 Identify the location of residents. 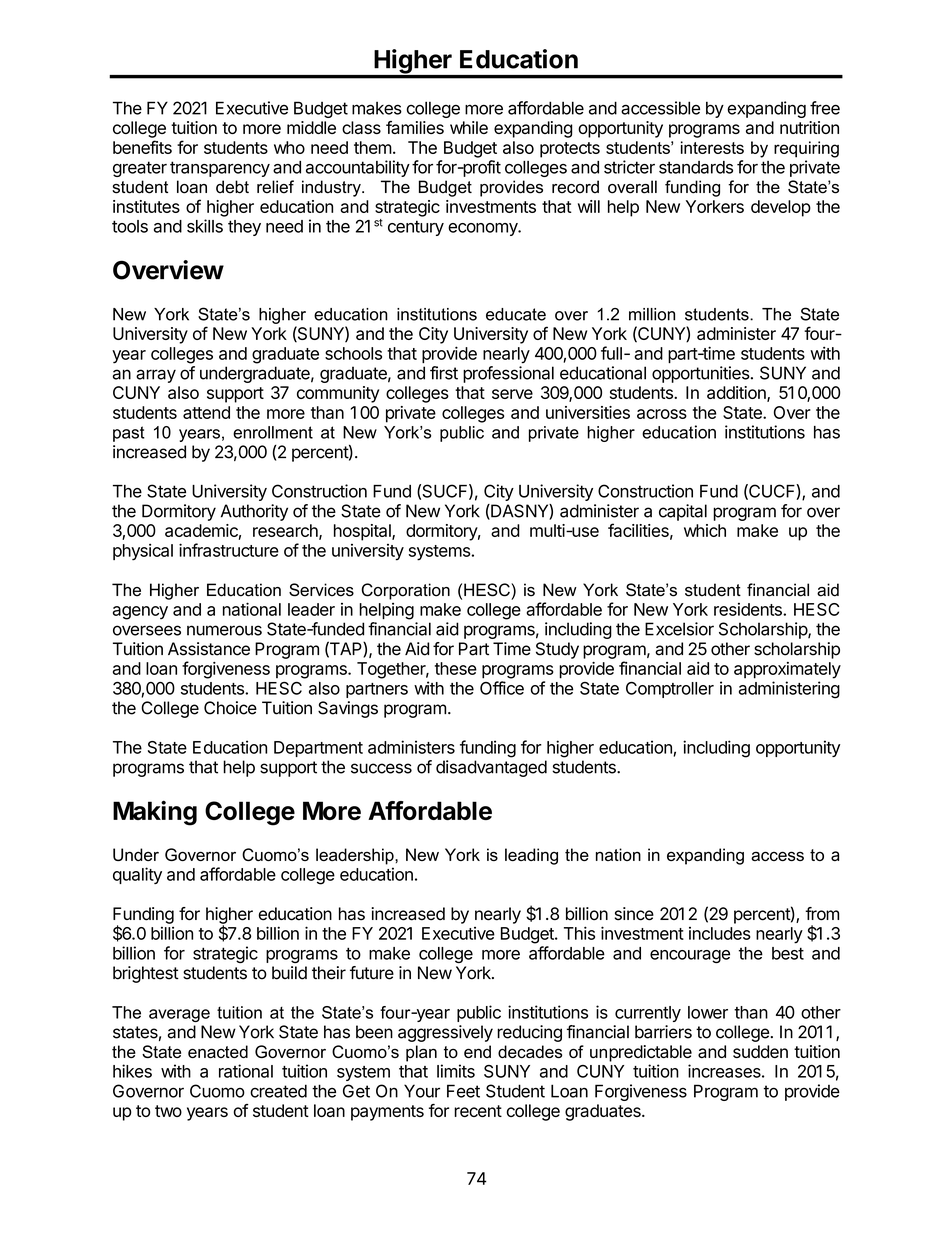
(749, 609).
